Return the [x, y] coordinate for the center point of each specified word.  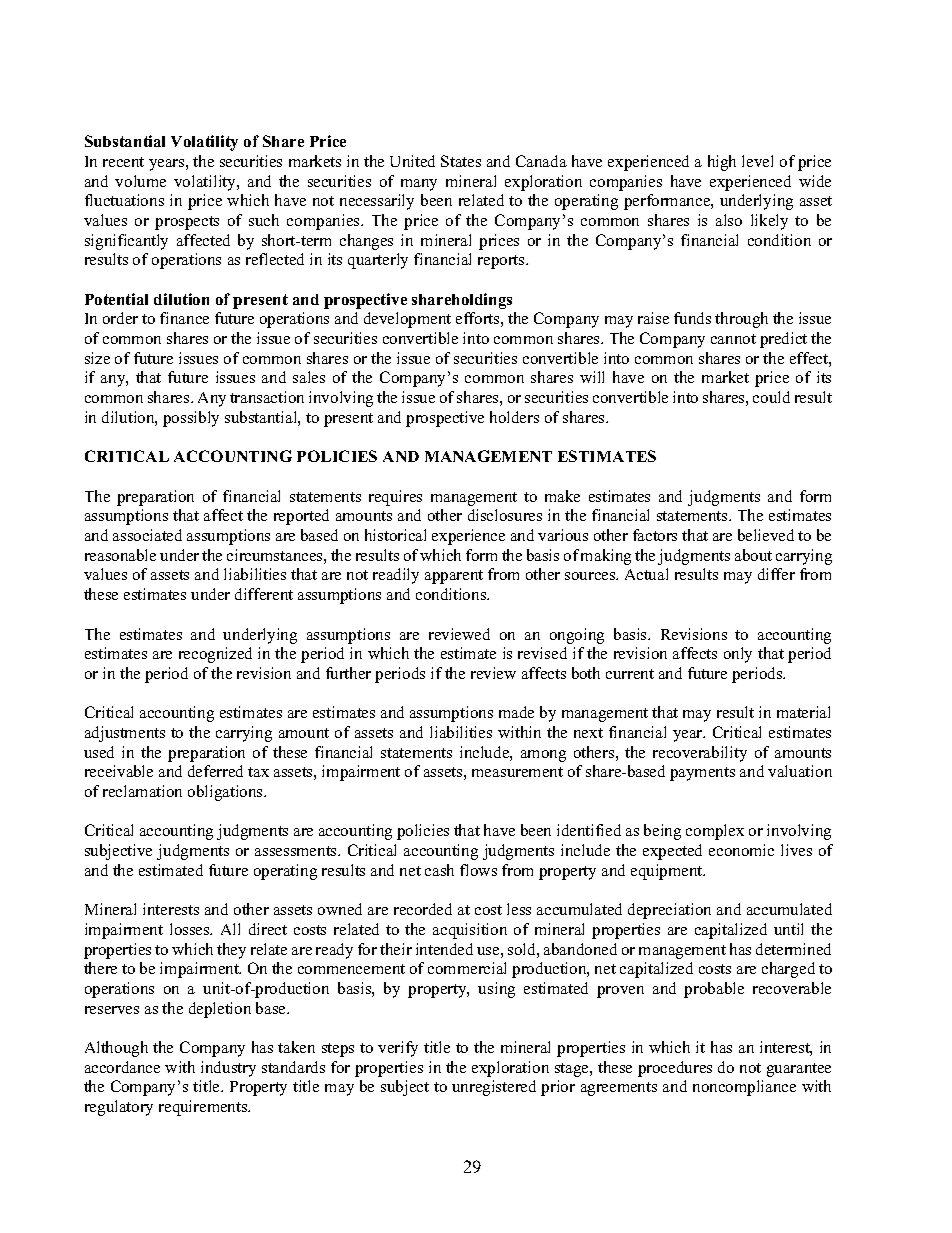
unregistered [494, 1088]
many [419, 185]
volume [140, 181]
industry [228, 1069]
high [722, 163]
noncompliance [744, 1088]
